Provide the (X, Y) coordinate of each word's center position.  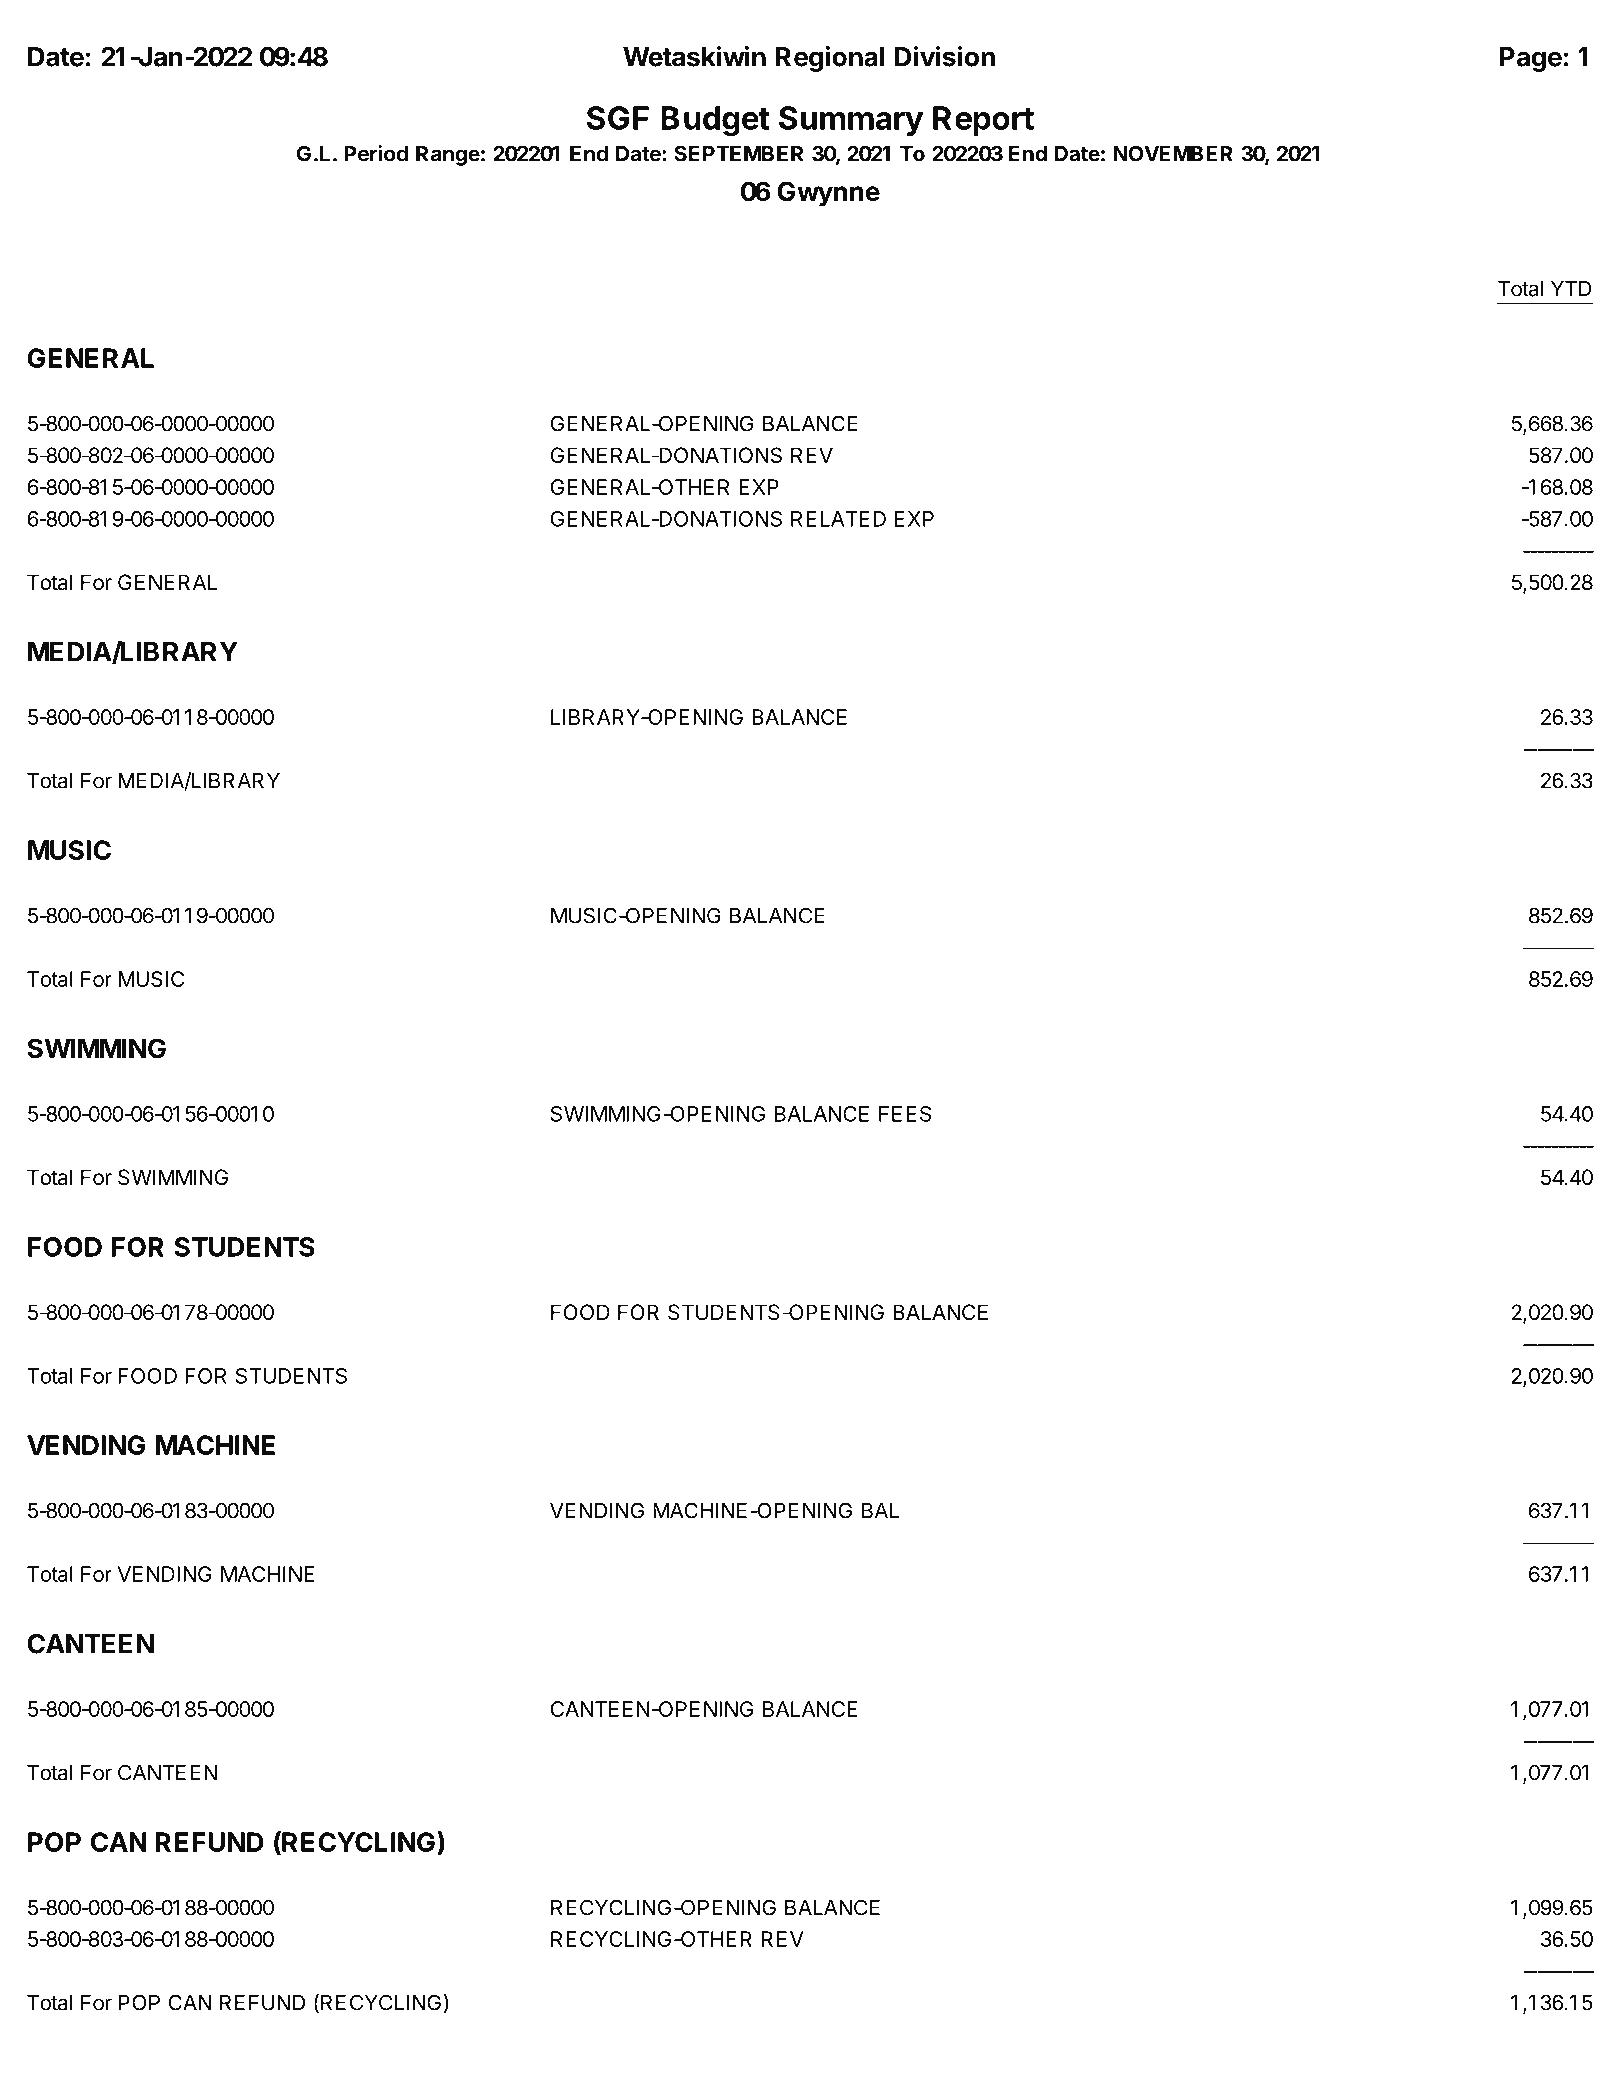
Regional (830, 59)
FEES (905, 1114)
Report (983, 121)
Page (1531, 59)
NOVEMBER (1173, 153)
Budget (715, 121)
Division (945, 56)
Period (376, 153)
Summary (851, 121)
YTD (1571, 289)
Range (448, 156)
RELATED (838, 519)
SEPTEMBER (739, 153)
